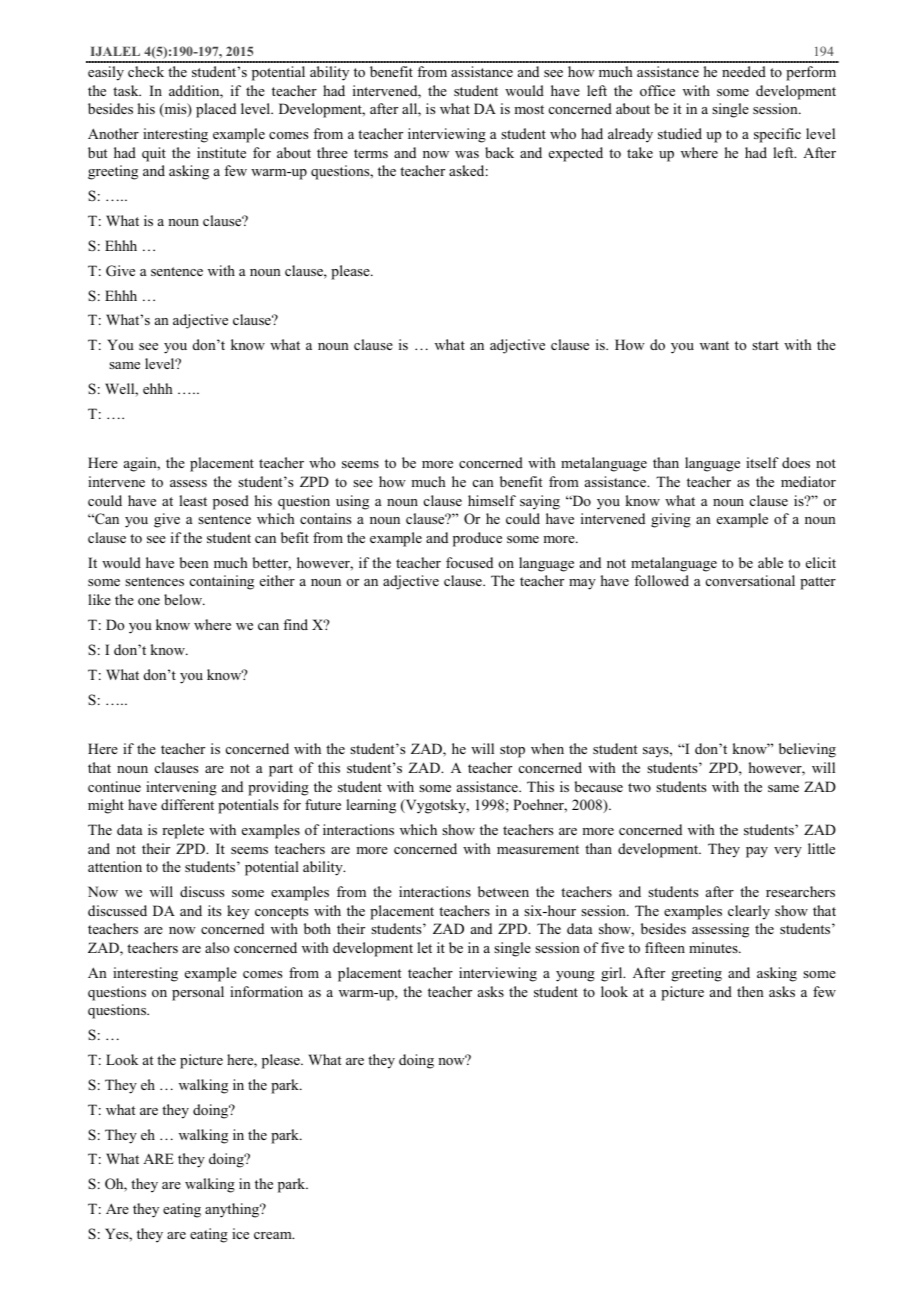  Describe the element at coordinates (477, 539) in the screenshot. I see `produce` at that location.
